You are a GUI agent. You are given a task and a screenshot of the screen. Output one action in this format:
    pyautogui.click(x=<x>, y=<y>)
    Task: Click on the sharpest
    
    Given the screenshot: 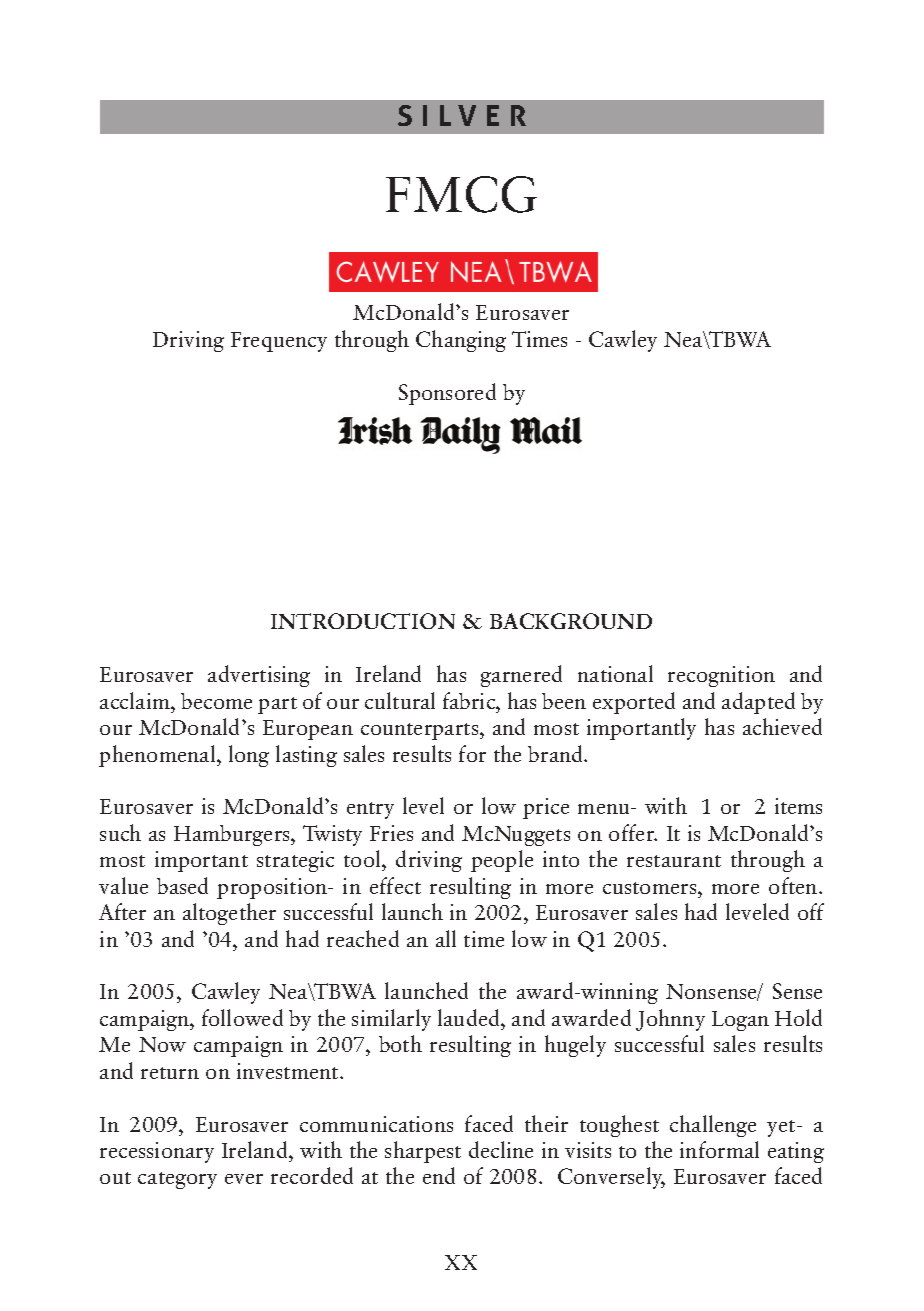 What is the action you would take?
    pyautogui.click(x=423, y=1152)
